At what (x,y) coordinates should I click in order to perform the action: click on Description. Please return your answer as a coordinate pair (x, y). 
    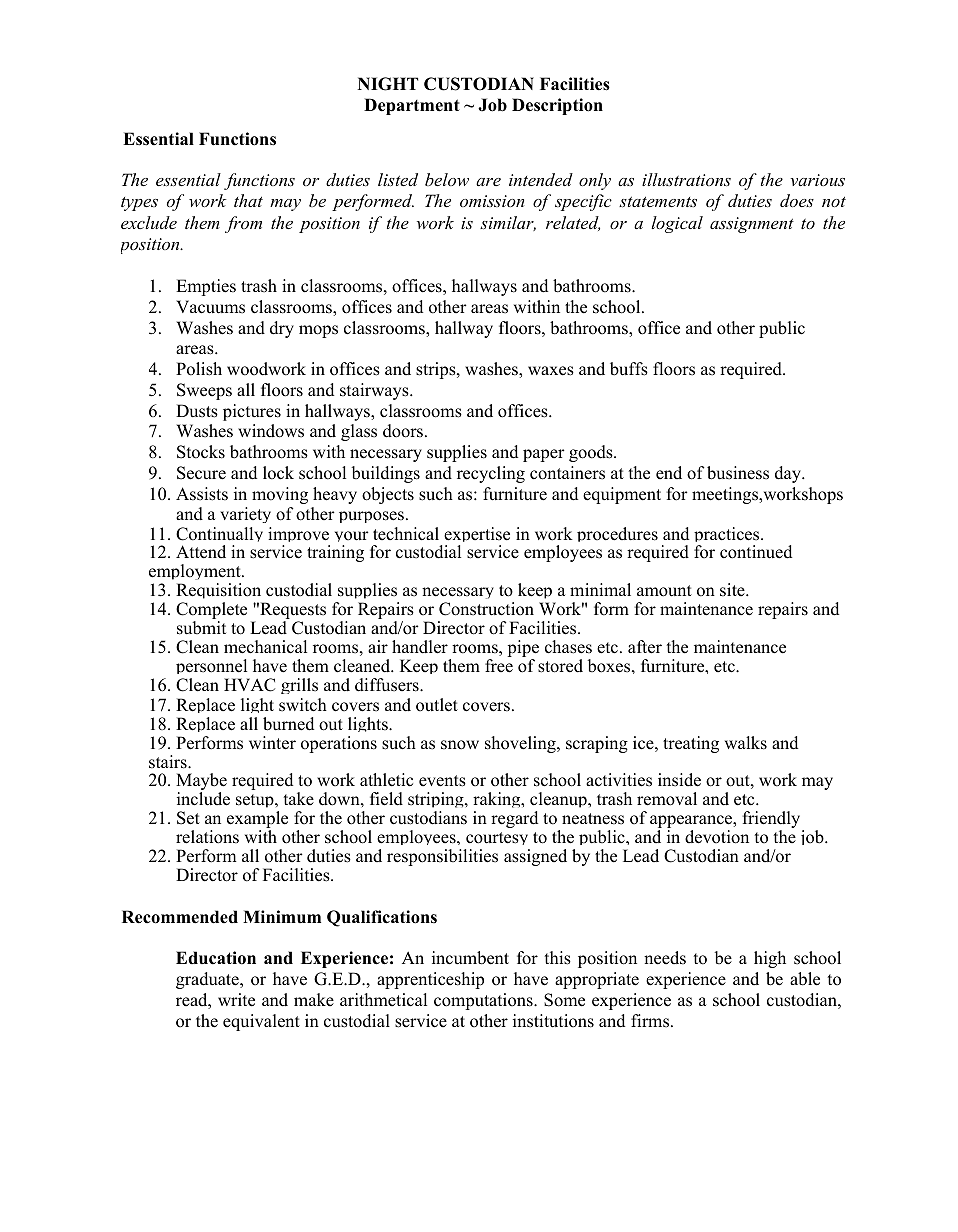
    Looking at the image, I should click on (557, 106).
